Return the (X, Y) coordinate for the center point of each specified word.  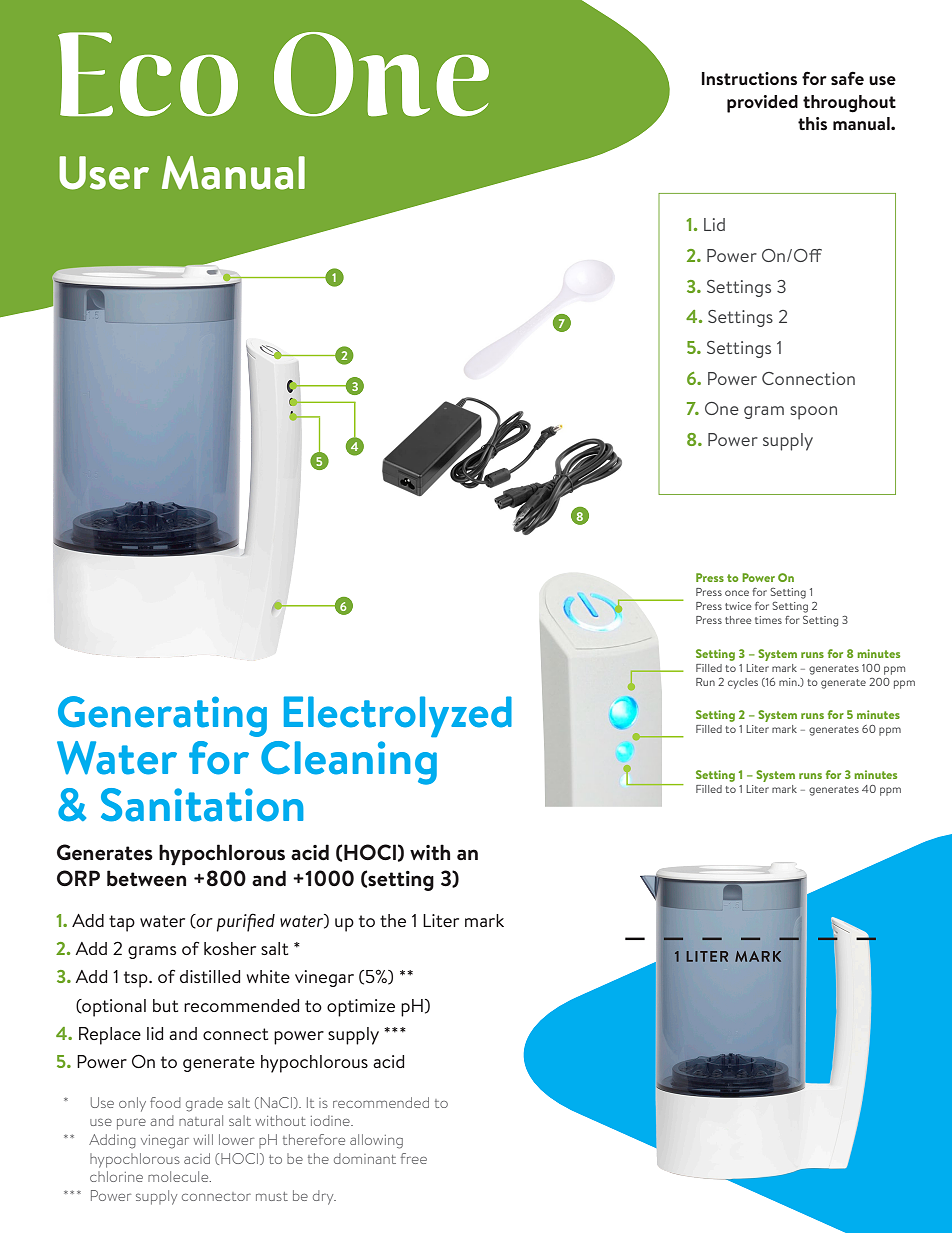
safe (847, 78)
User (104, 173)
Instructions (749, 78)
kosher (230, 948)
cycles (743, 683)
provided (762, 104)
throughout (849, 104)
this (812, 123)
